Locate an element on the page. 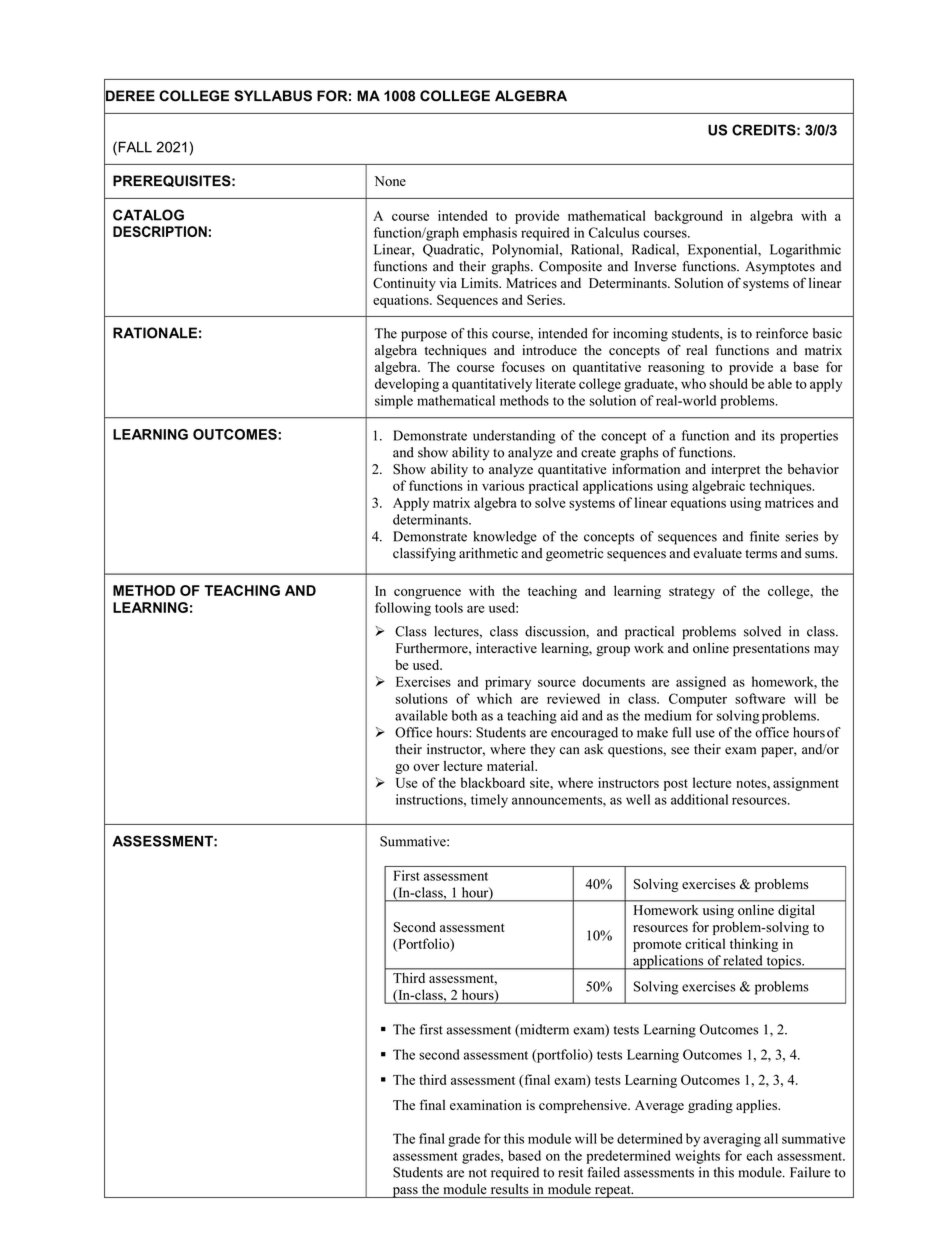 The height and width of the image is (1233, 952). should is located at coordinates (728, 383).
